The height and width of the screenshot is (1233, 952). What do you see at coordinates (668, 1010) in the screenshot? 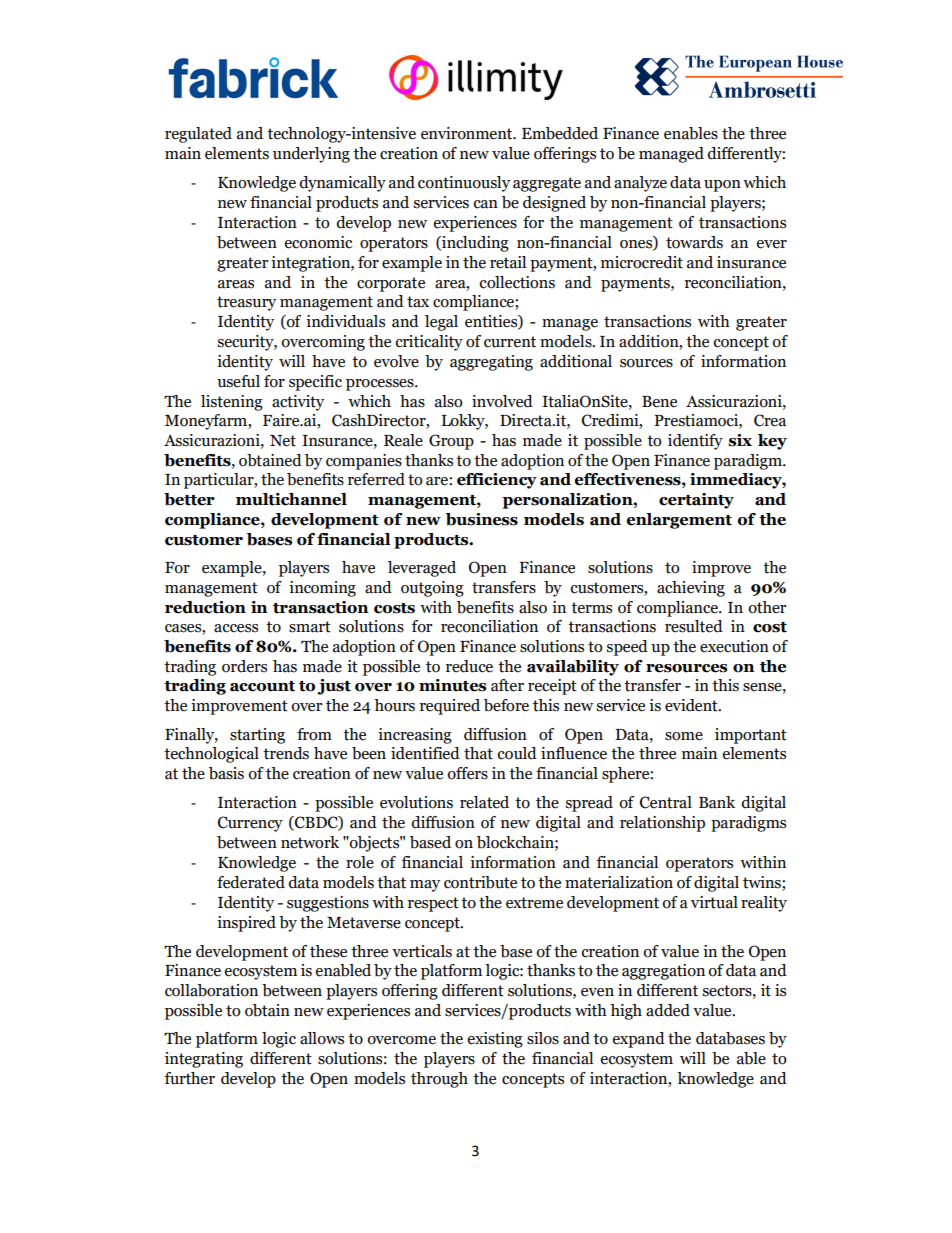
I see `added` at bounding box center [668, 1010].
